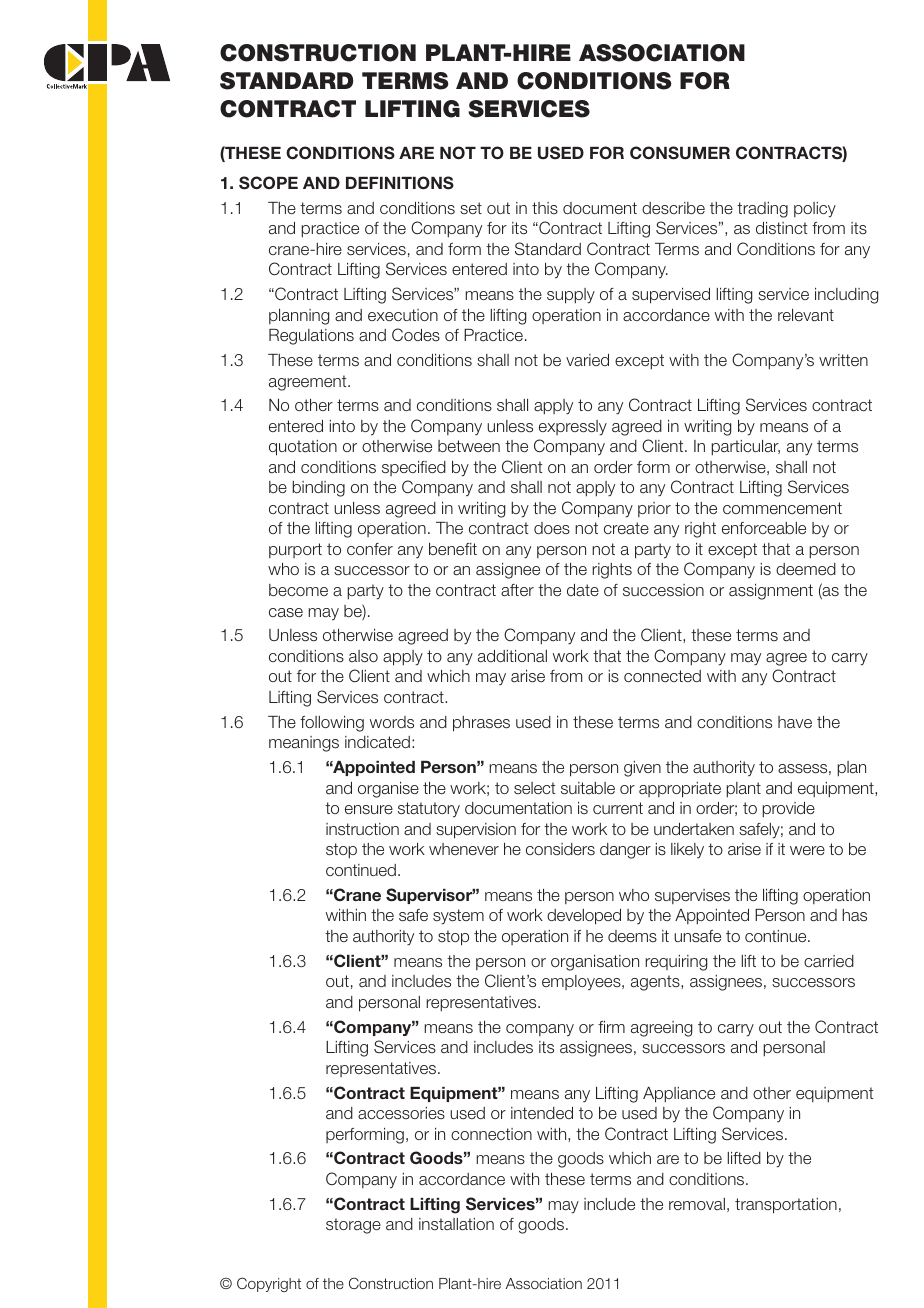  I want to click on intended, so click(542, 1113).
